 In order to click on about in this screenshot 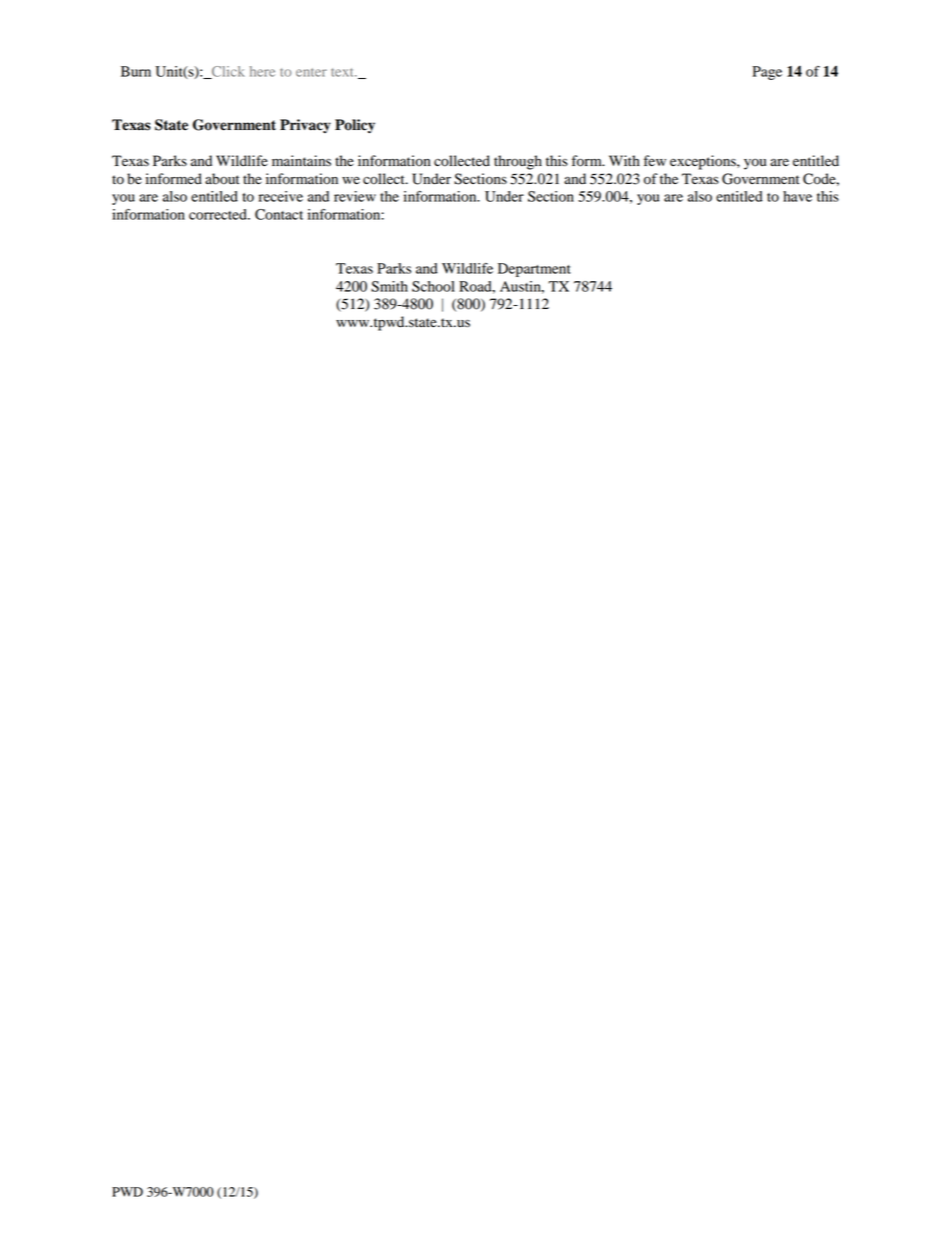, I will do `click(222, 179)`.
